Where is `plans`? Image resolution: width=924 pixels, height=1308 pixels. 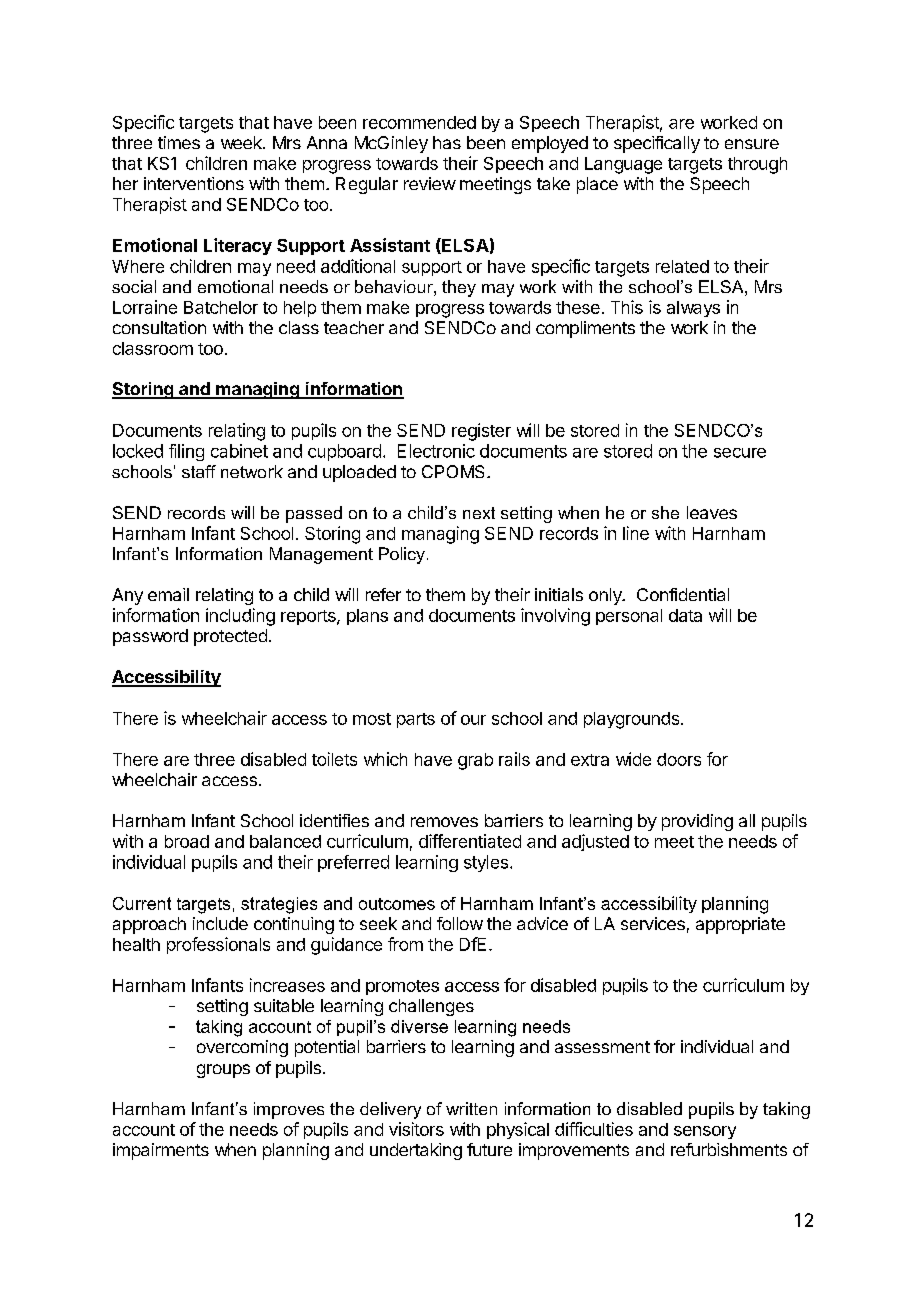
plans is located at coordinates (367, 617).
